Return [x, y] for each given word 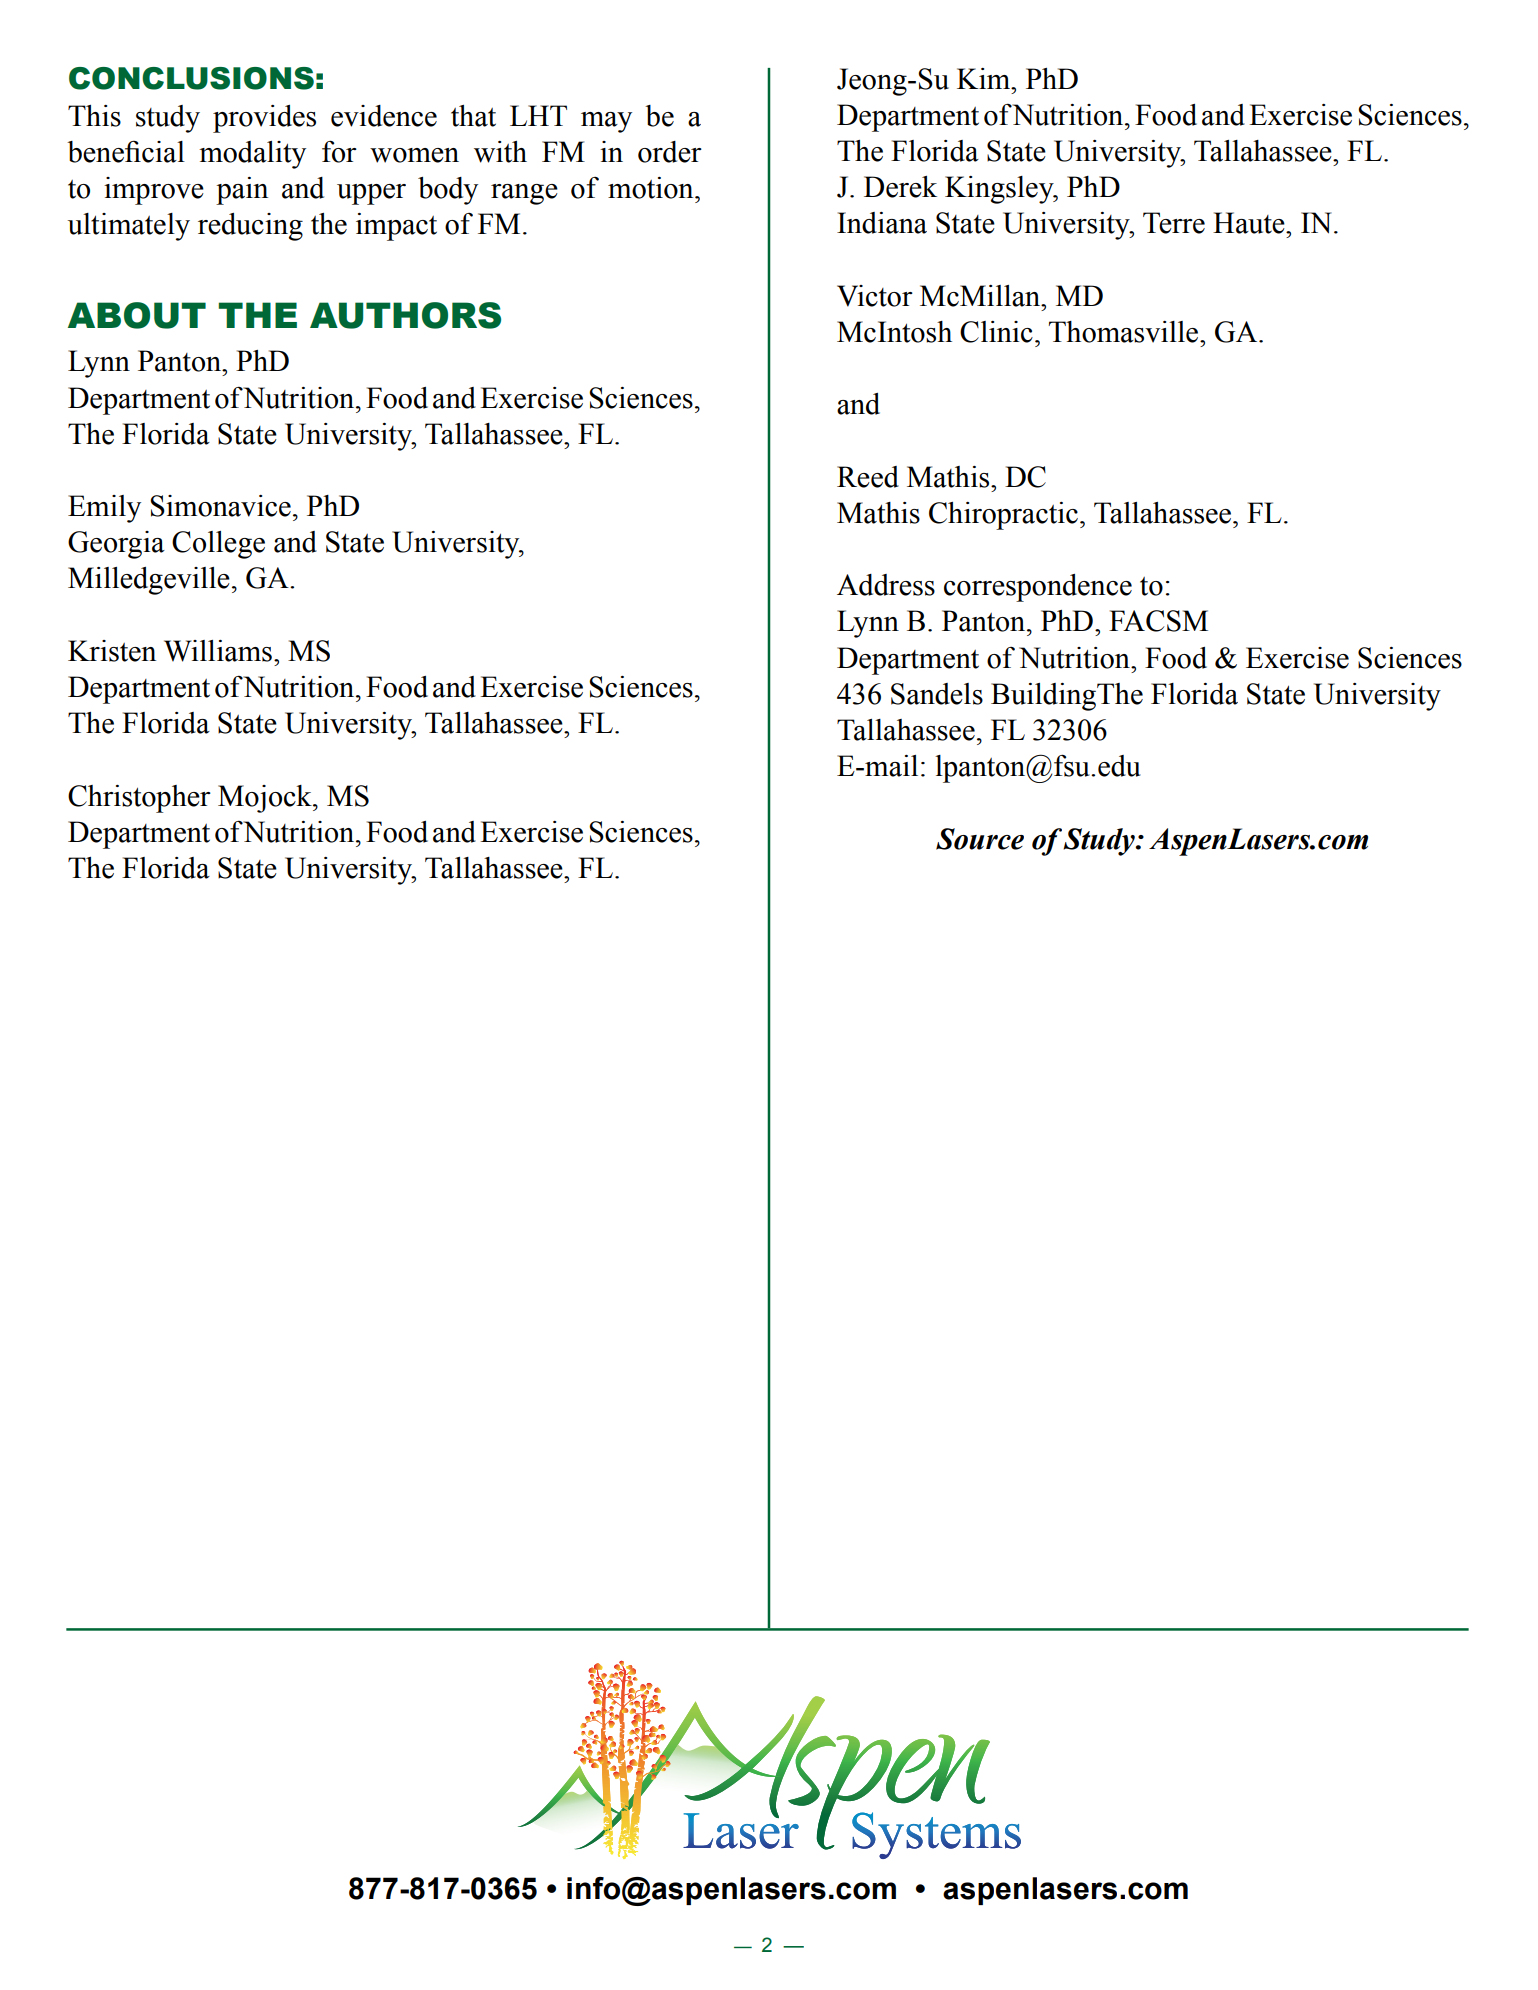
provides [264, 119]
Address [886, 585]
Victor [875, 296]
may [606, 122]
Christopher [139, 799]
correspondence [1038, 588]
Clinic [996, 332]
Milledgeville [149, 581]
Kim [985, 79]
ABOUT [137, 315]
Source [980, 839]
